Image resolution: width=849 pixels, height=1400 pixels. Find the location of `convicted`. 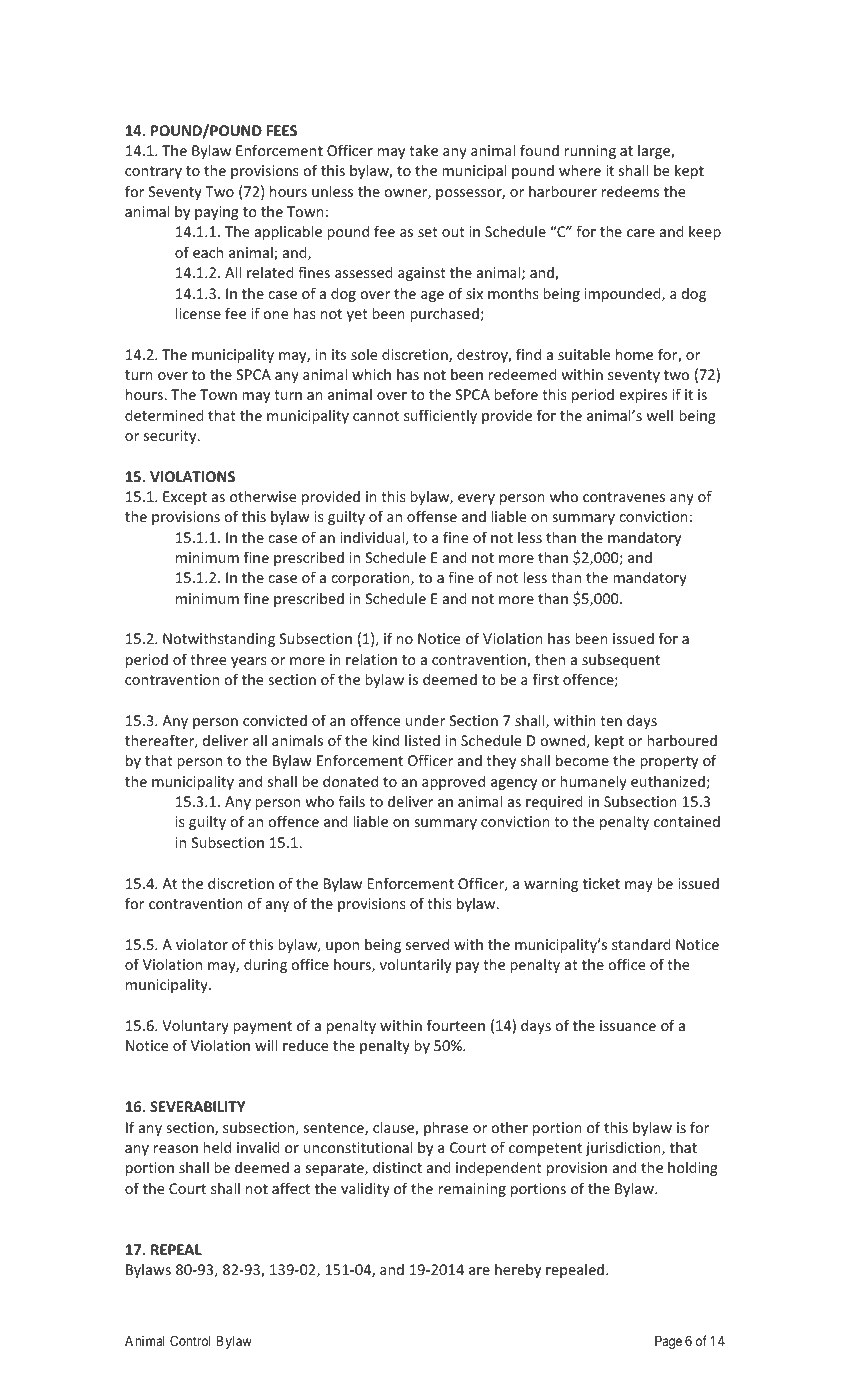

convicted is located at coordinates (275, 720).
